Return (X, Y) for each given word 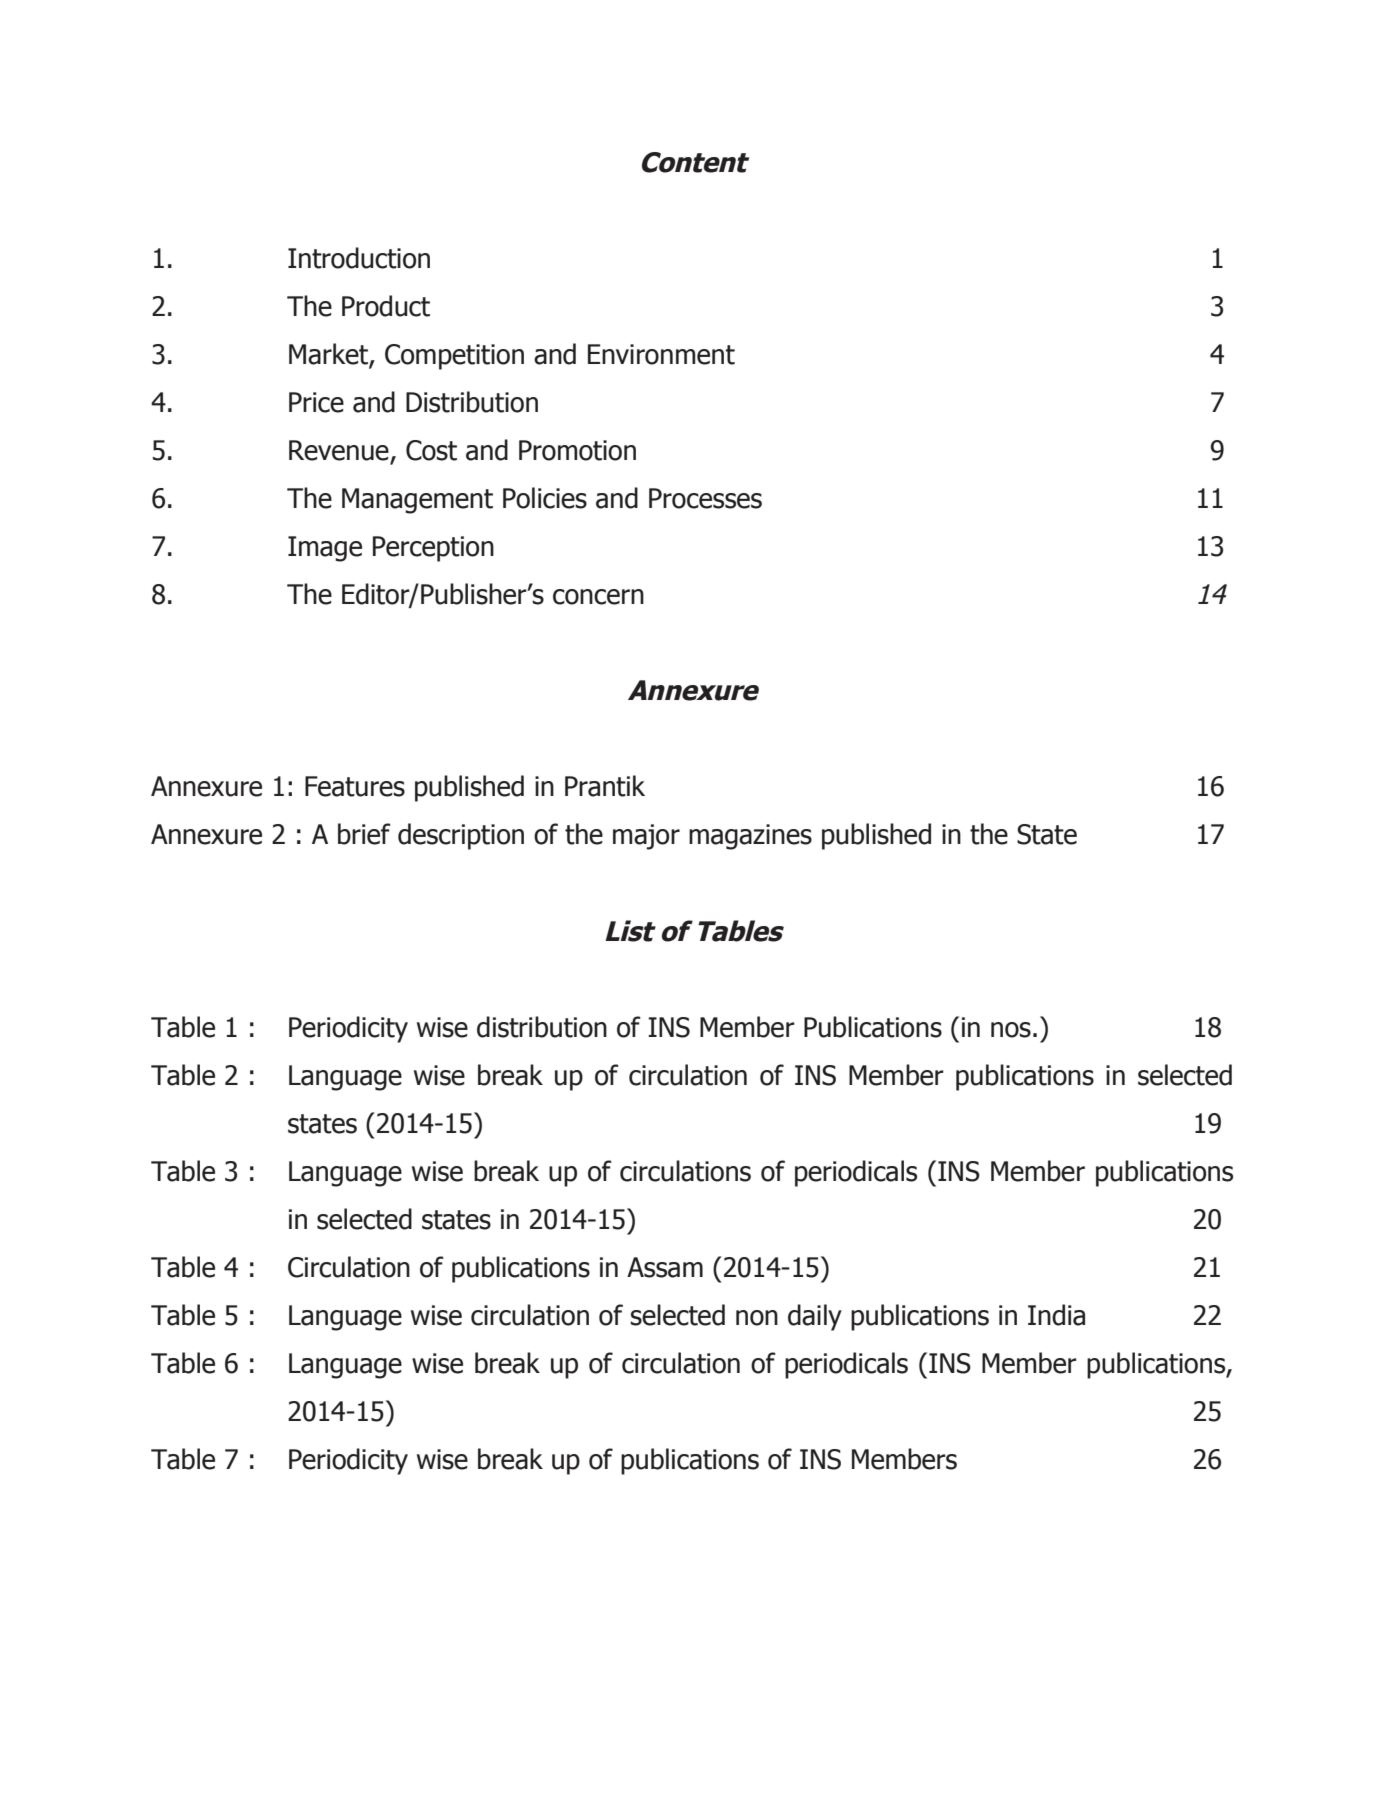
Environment (661, 354)
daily (815, 1317)
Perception (433, 549)
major (646, 837)
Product (386, 306)
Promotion (577, 450)
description (461, 836)
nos (1011, 1030)
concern (598, 597)
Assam (665, 1267)
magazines (750, 837)
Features (355, 786)
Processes (705, 498)
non (757, 1318)
